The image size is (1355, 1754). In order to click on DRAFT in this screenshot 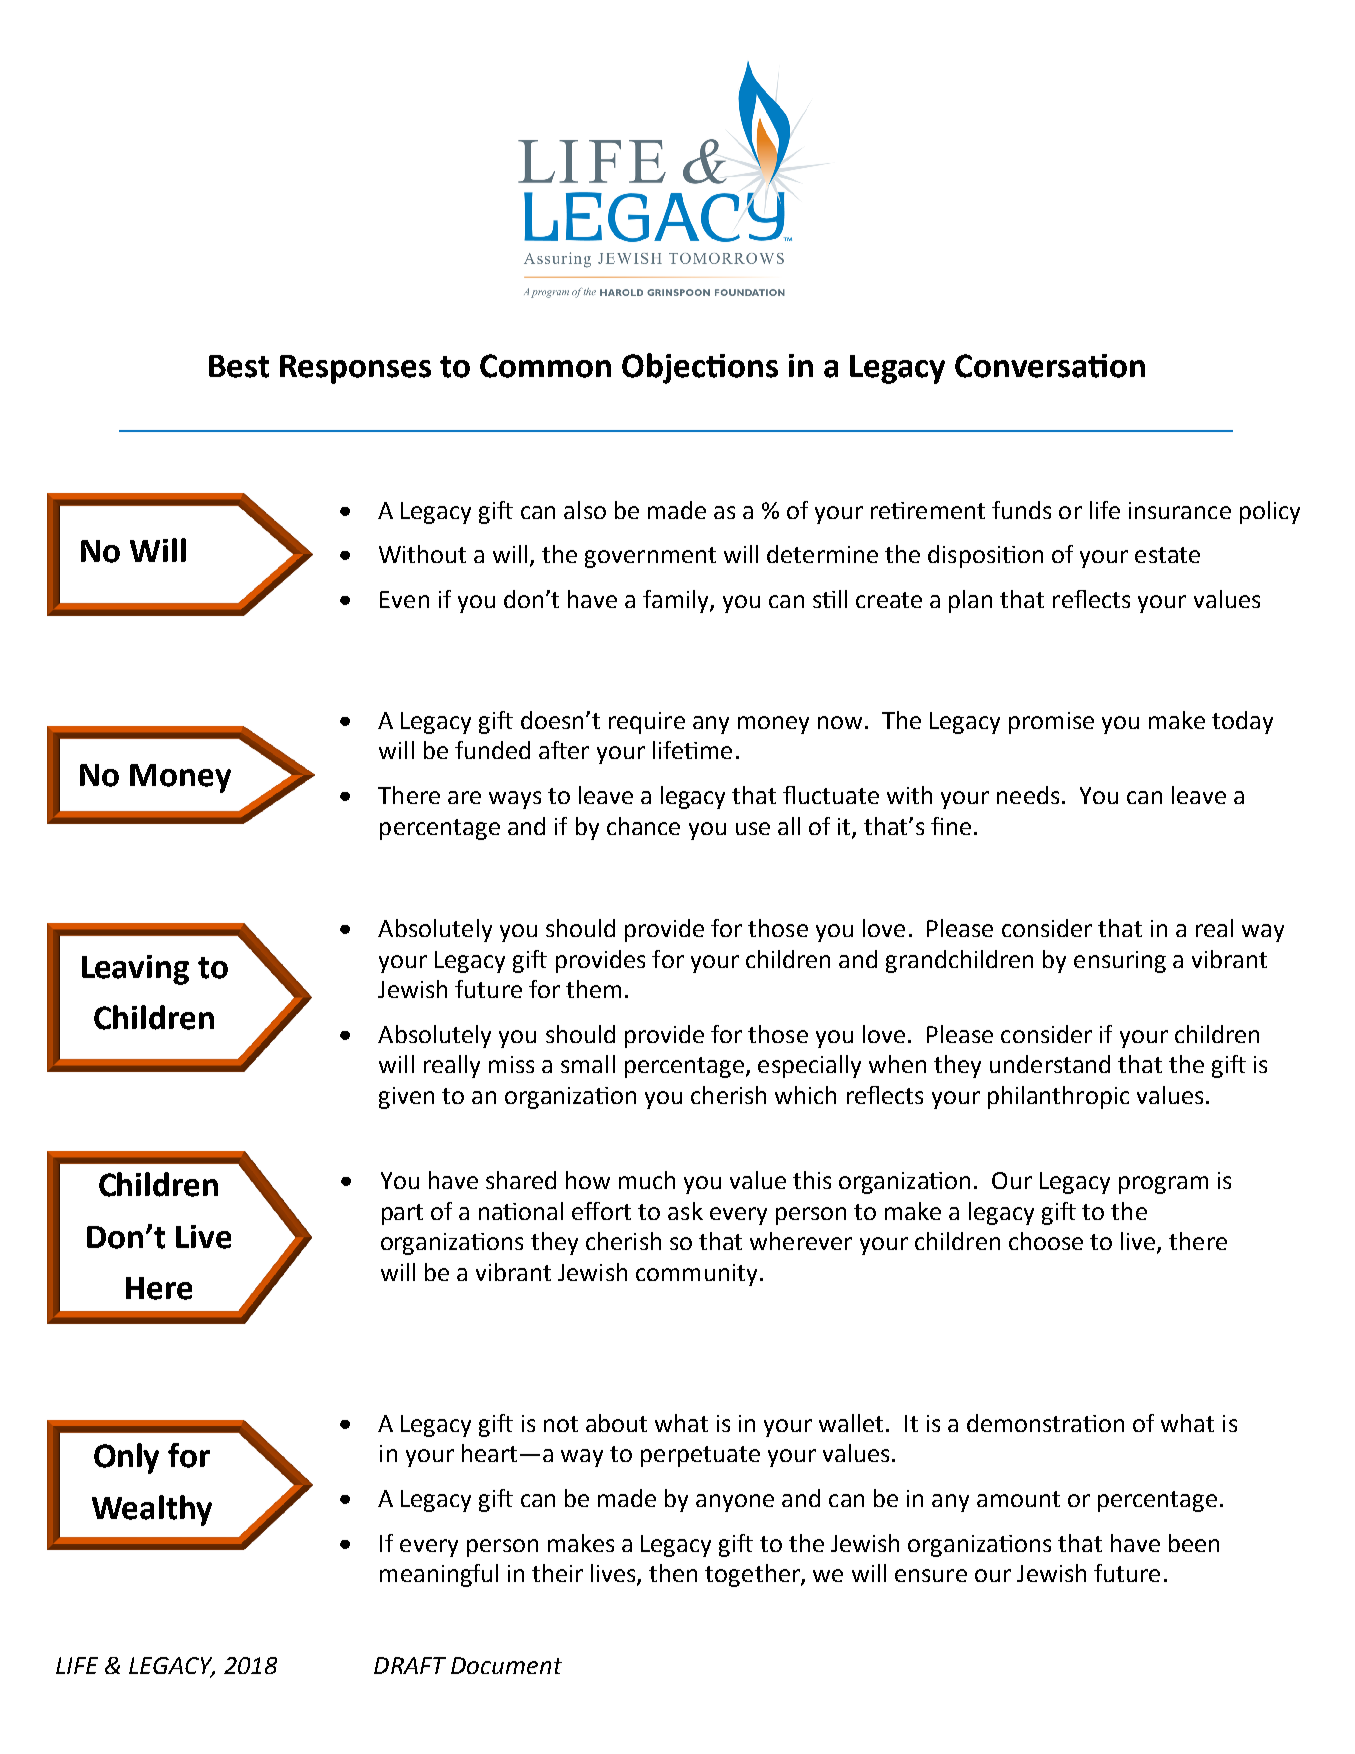, I will do `click(410, 1665)`.
